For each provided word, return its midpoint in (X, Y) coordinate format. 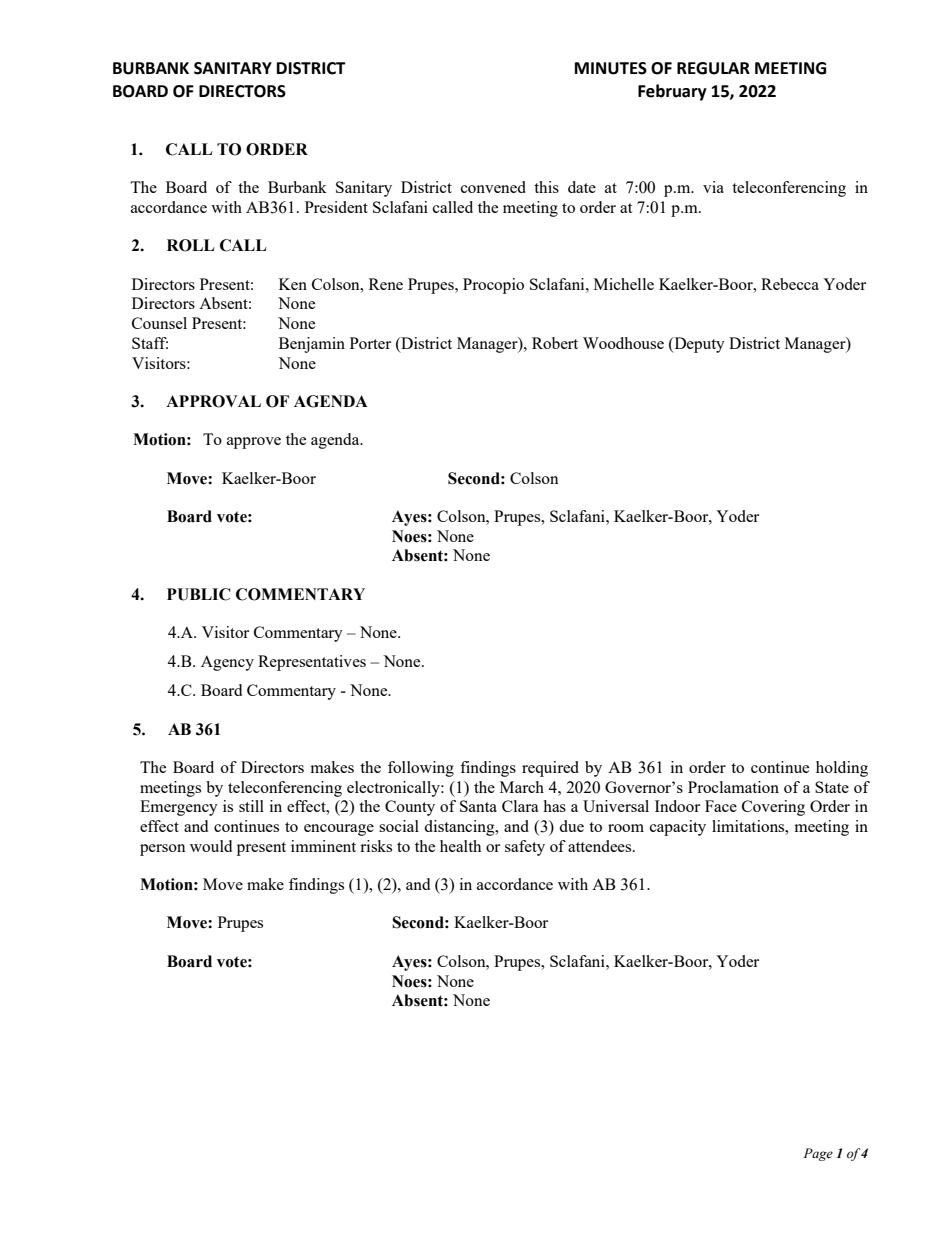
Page (818, 1154)
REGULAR (713, 68)
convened (493, 187)
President (336, 207)
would (211, 846)
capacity (678, 828)
